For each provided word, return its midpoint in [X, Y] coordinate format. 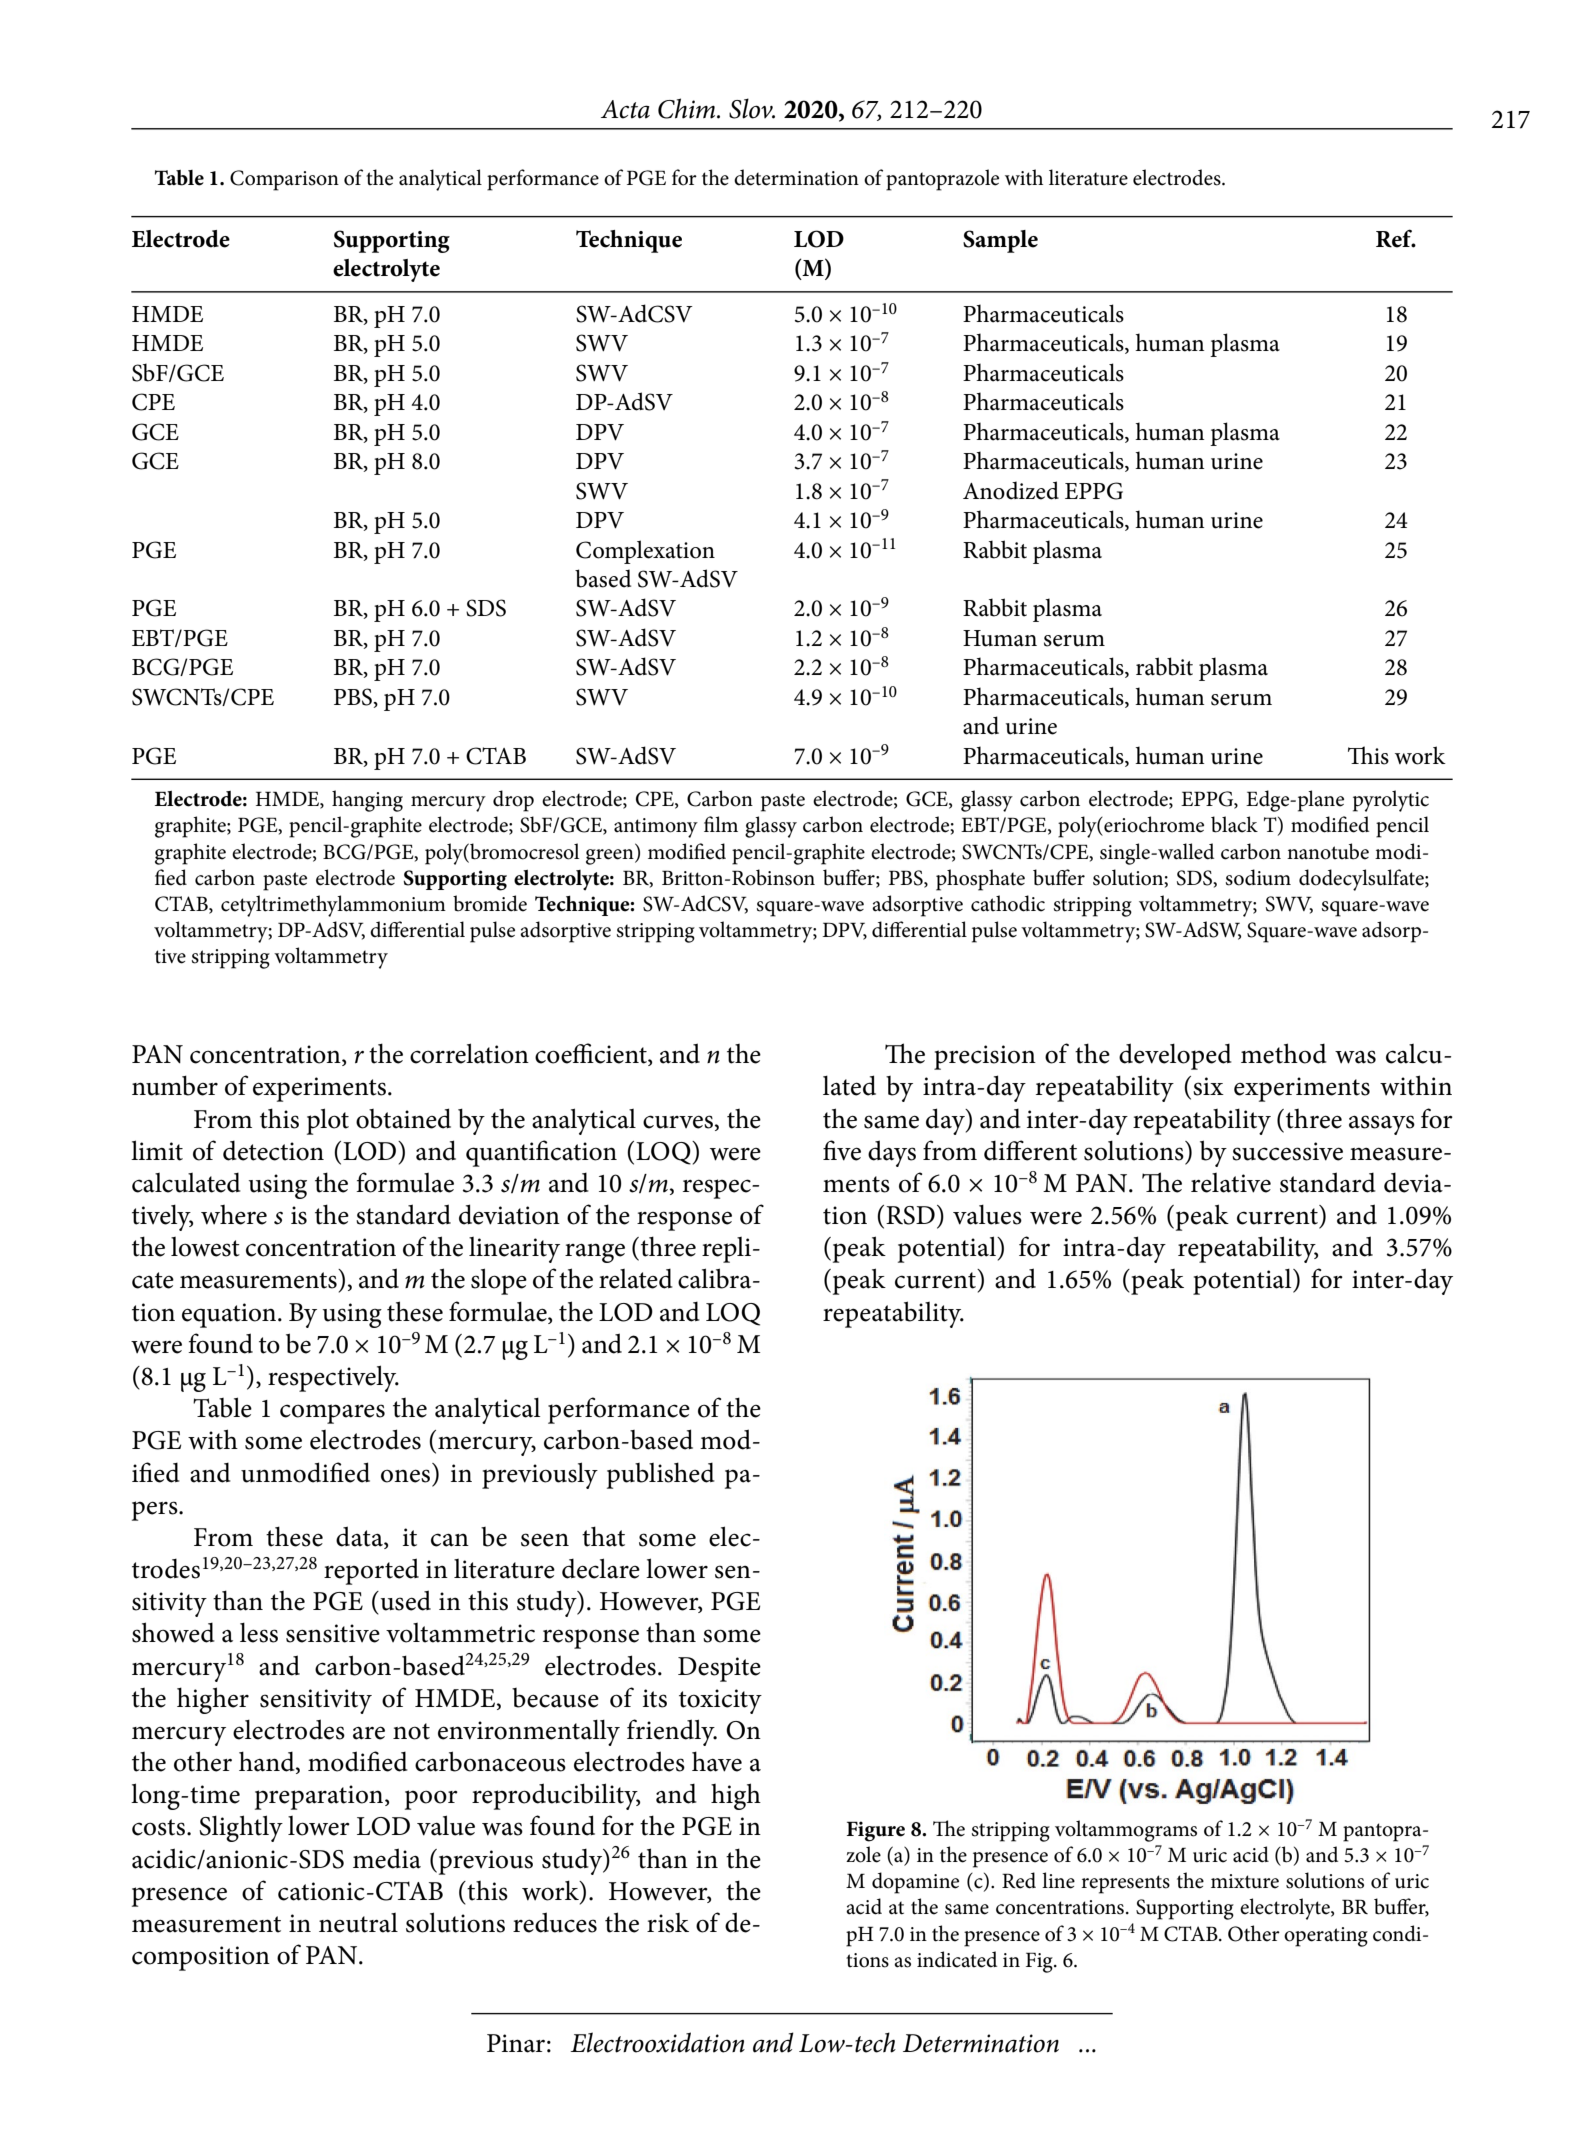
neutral [358, 1923]
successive [1287, 1151]
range [595, 1253]
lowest [205, 1247]
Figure [876, 1831]
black [1234, 824]
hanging [367, 801]
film [721, 824]
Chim [688, 108]
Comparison [284, 180]
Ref [1395, 238]
